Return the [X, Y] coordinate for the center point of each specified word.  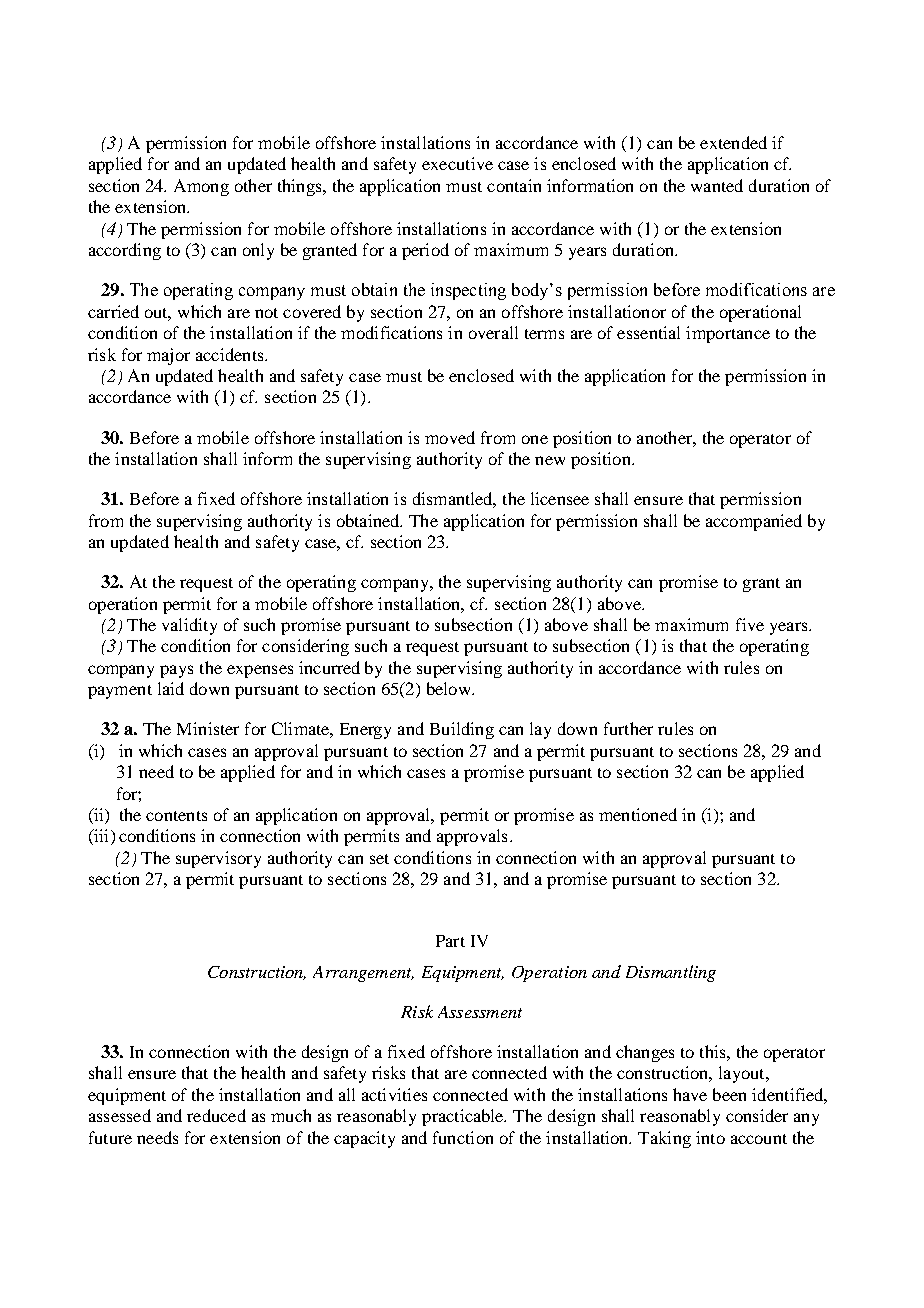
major [168, 356]
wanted [717, 185]
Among [201, 187]
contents [176, 816]
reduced [216, 1115]
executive [457, 163]
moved [450, 437]
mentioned [638, 814]
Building [462, 730]
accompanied [754, 522]
